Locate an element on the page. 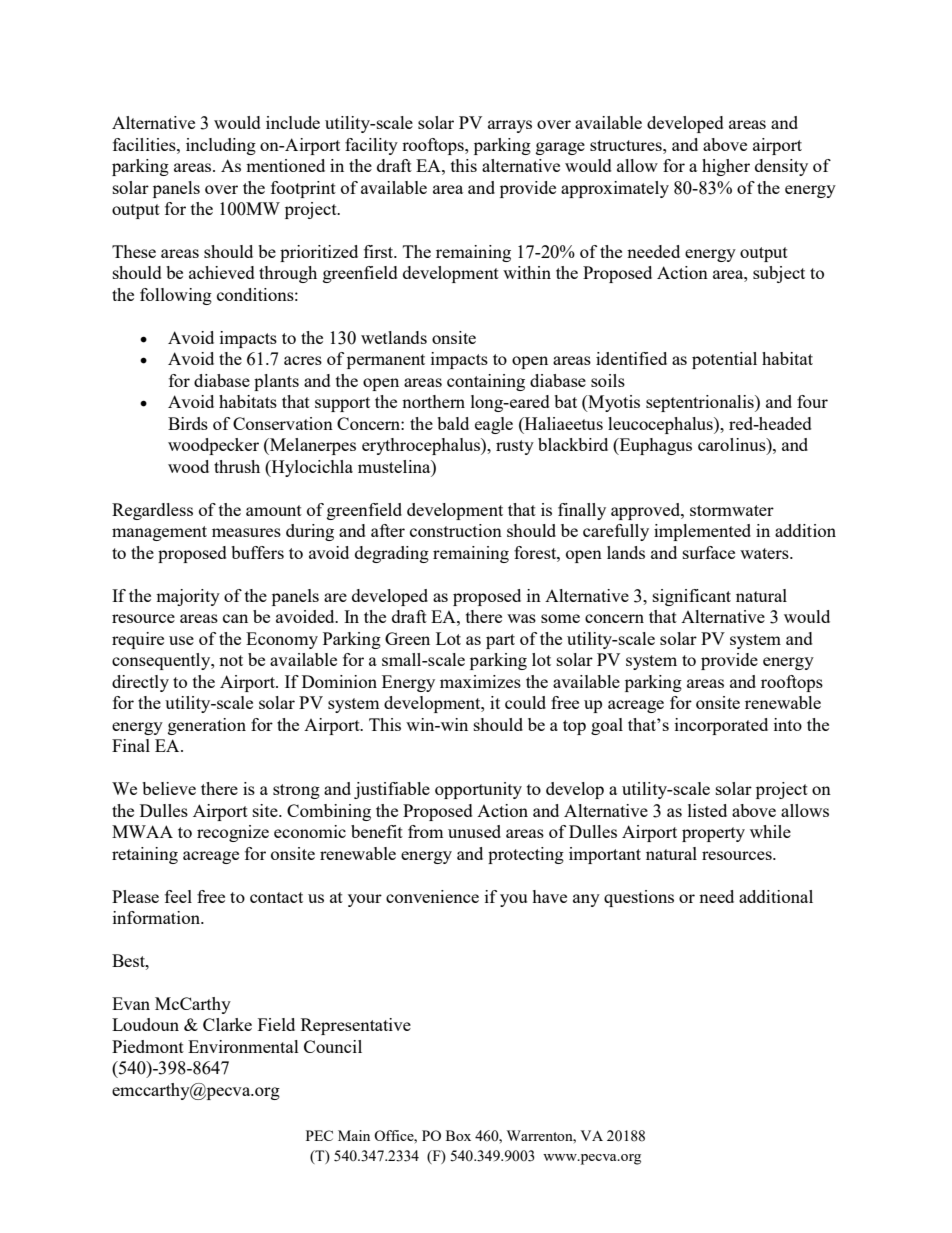  part is located at coordinates (500, 641).
